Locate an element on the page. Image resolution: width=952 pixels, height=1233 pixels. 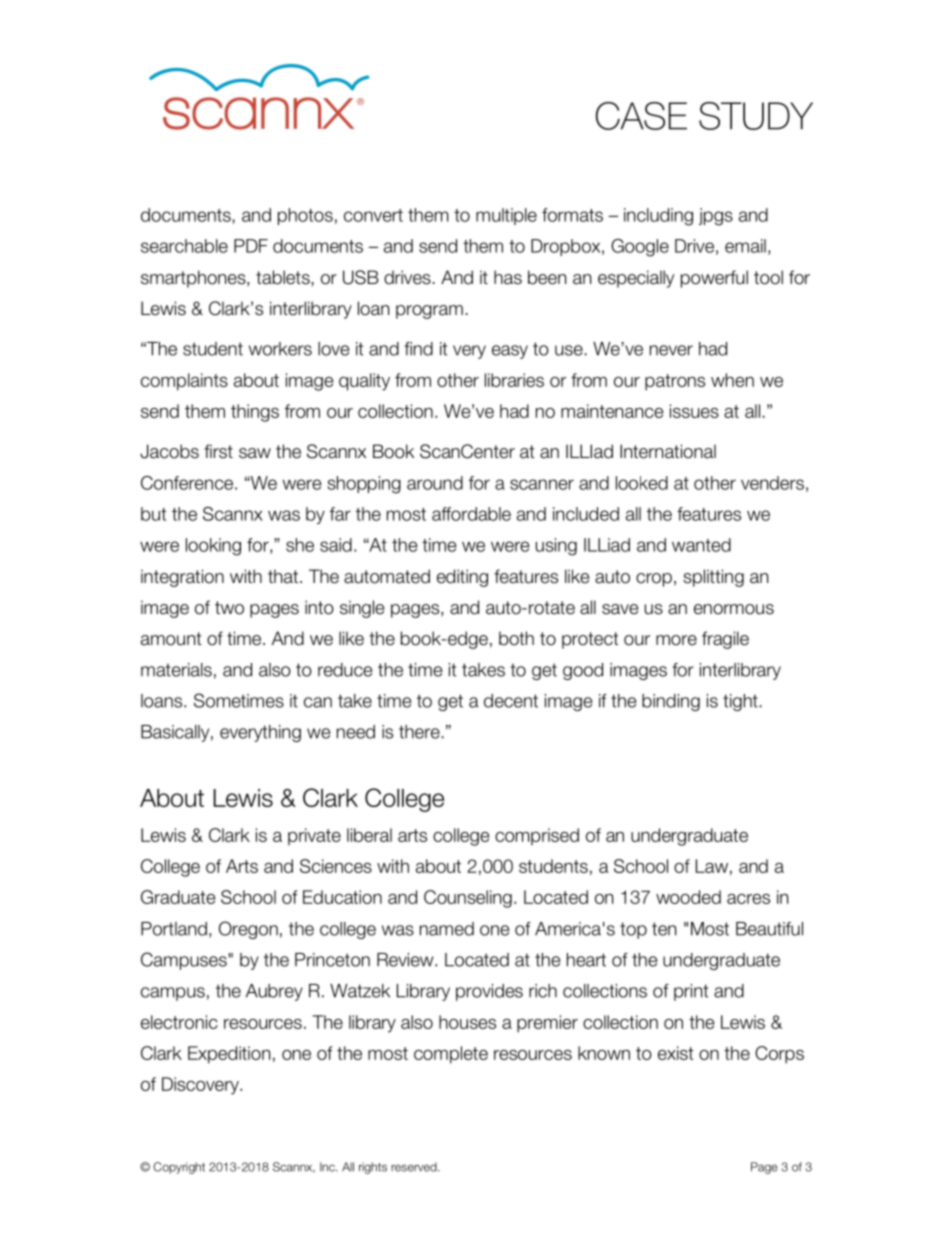
Copyright is located at coordinates (179, 1168).
